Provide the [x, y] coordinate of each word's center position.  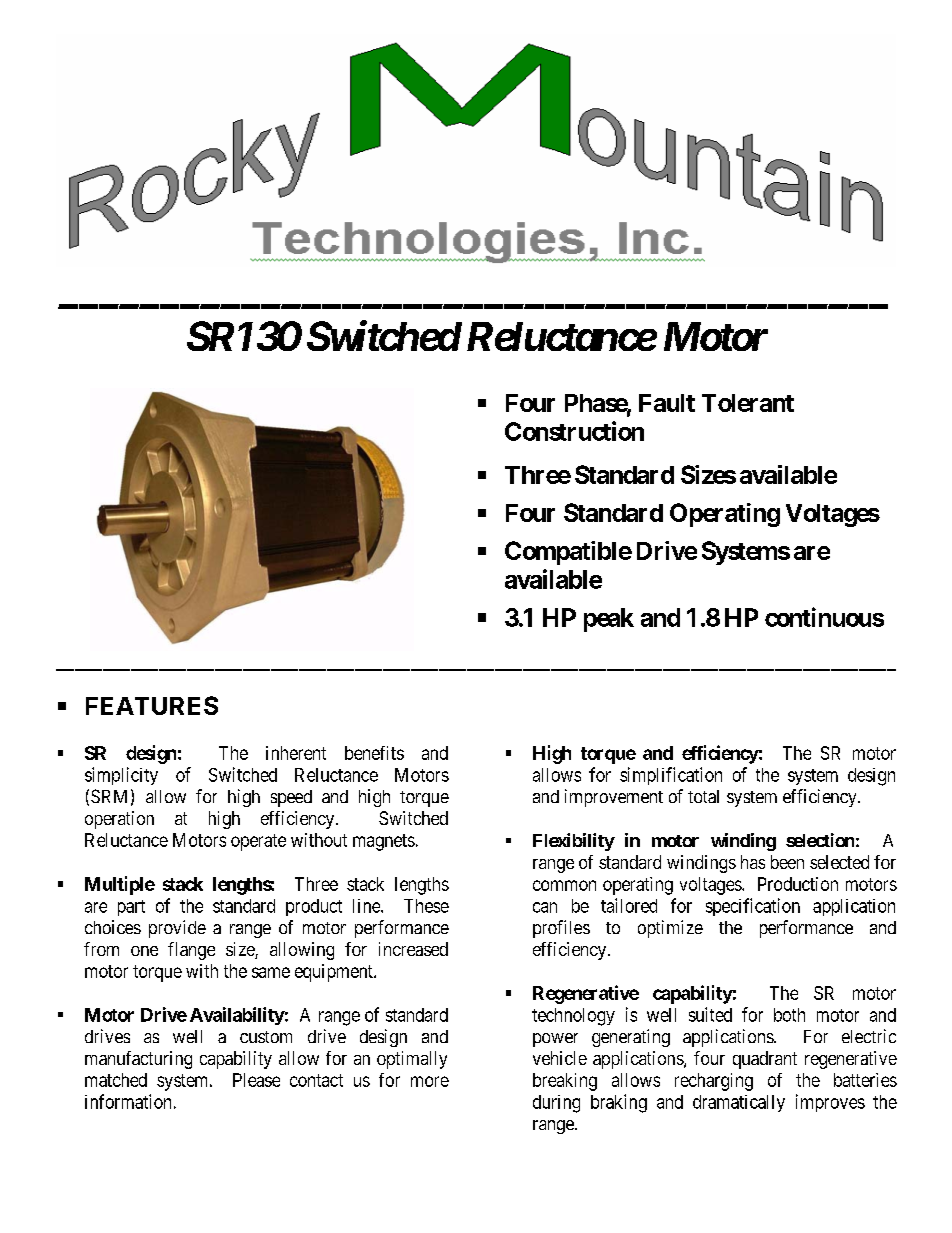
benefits [374, 753]
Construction [574, 431]
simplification [671, 776]
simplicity [121, 776]
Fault [667, 403]
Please [256, 1080]
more [430, 1081]
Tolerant [748, 403]
